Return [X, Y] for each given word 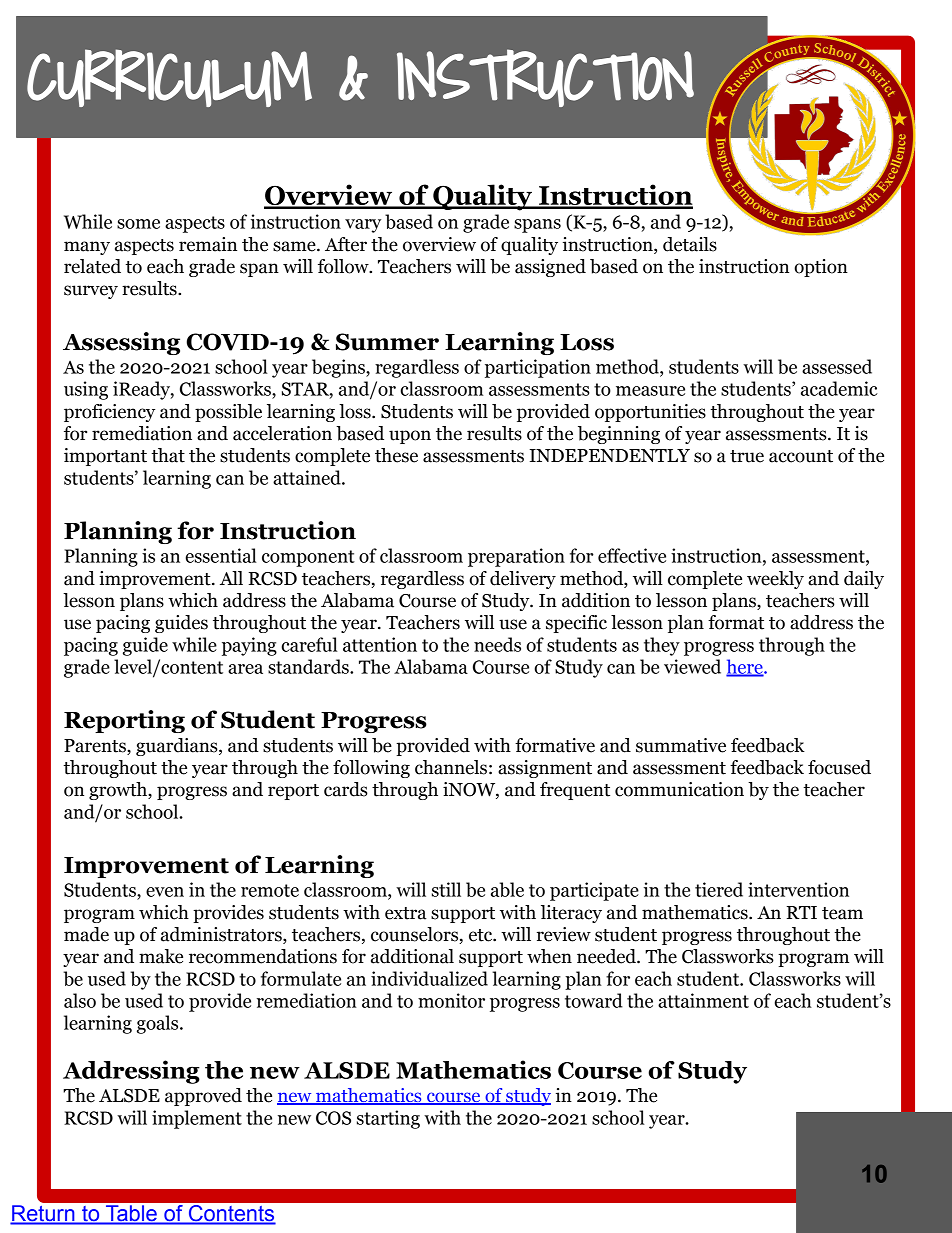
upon [410, 437]
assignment [545, 769]
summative [681, 745]
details [690, 244]
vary [363, 226]
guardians [178, 747]
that [168, 455]
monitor [451, 1000]
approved [203, 1097]
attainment [703, 1000]
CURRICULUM [169, 78]
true [747, 456]
